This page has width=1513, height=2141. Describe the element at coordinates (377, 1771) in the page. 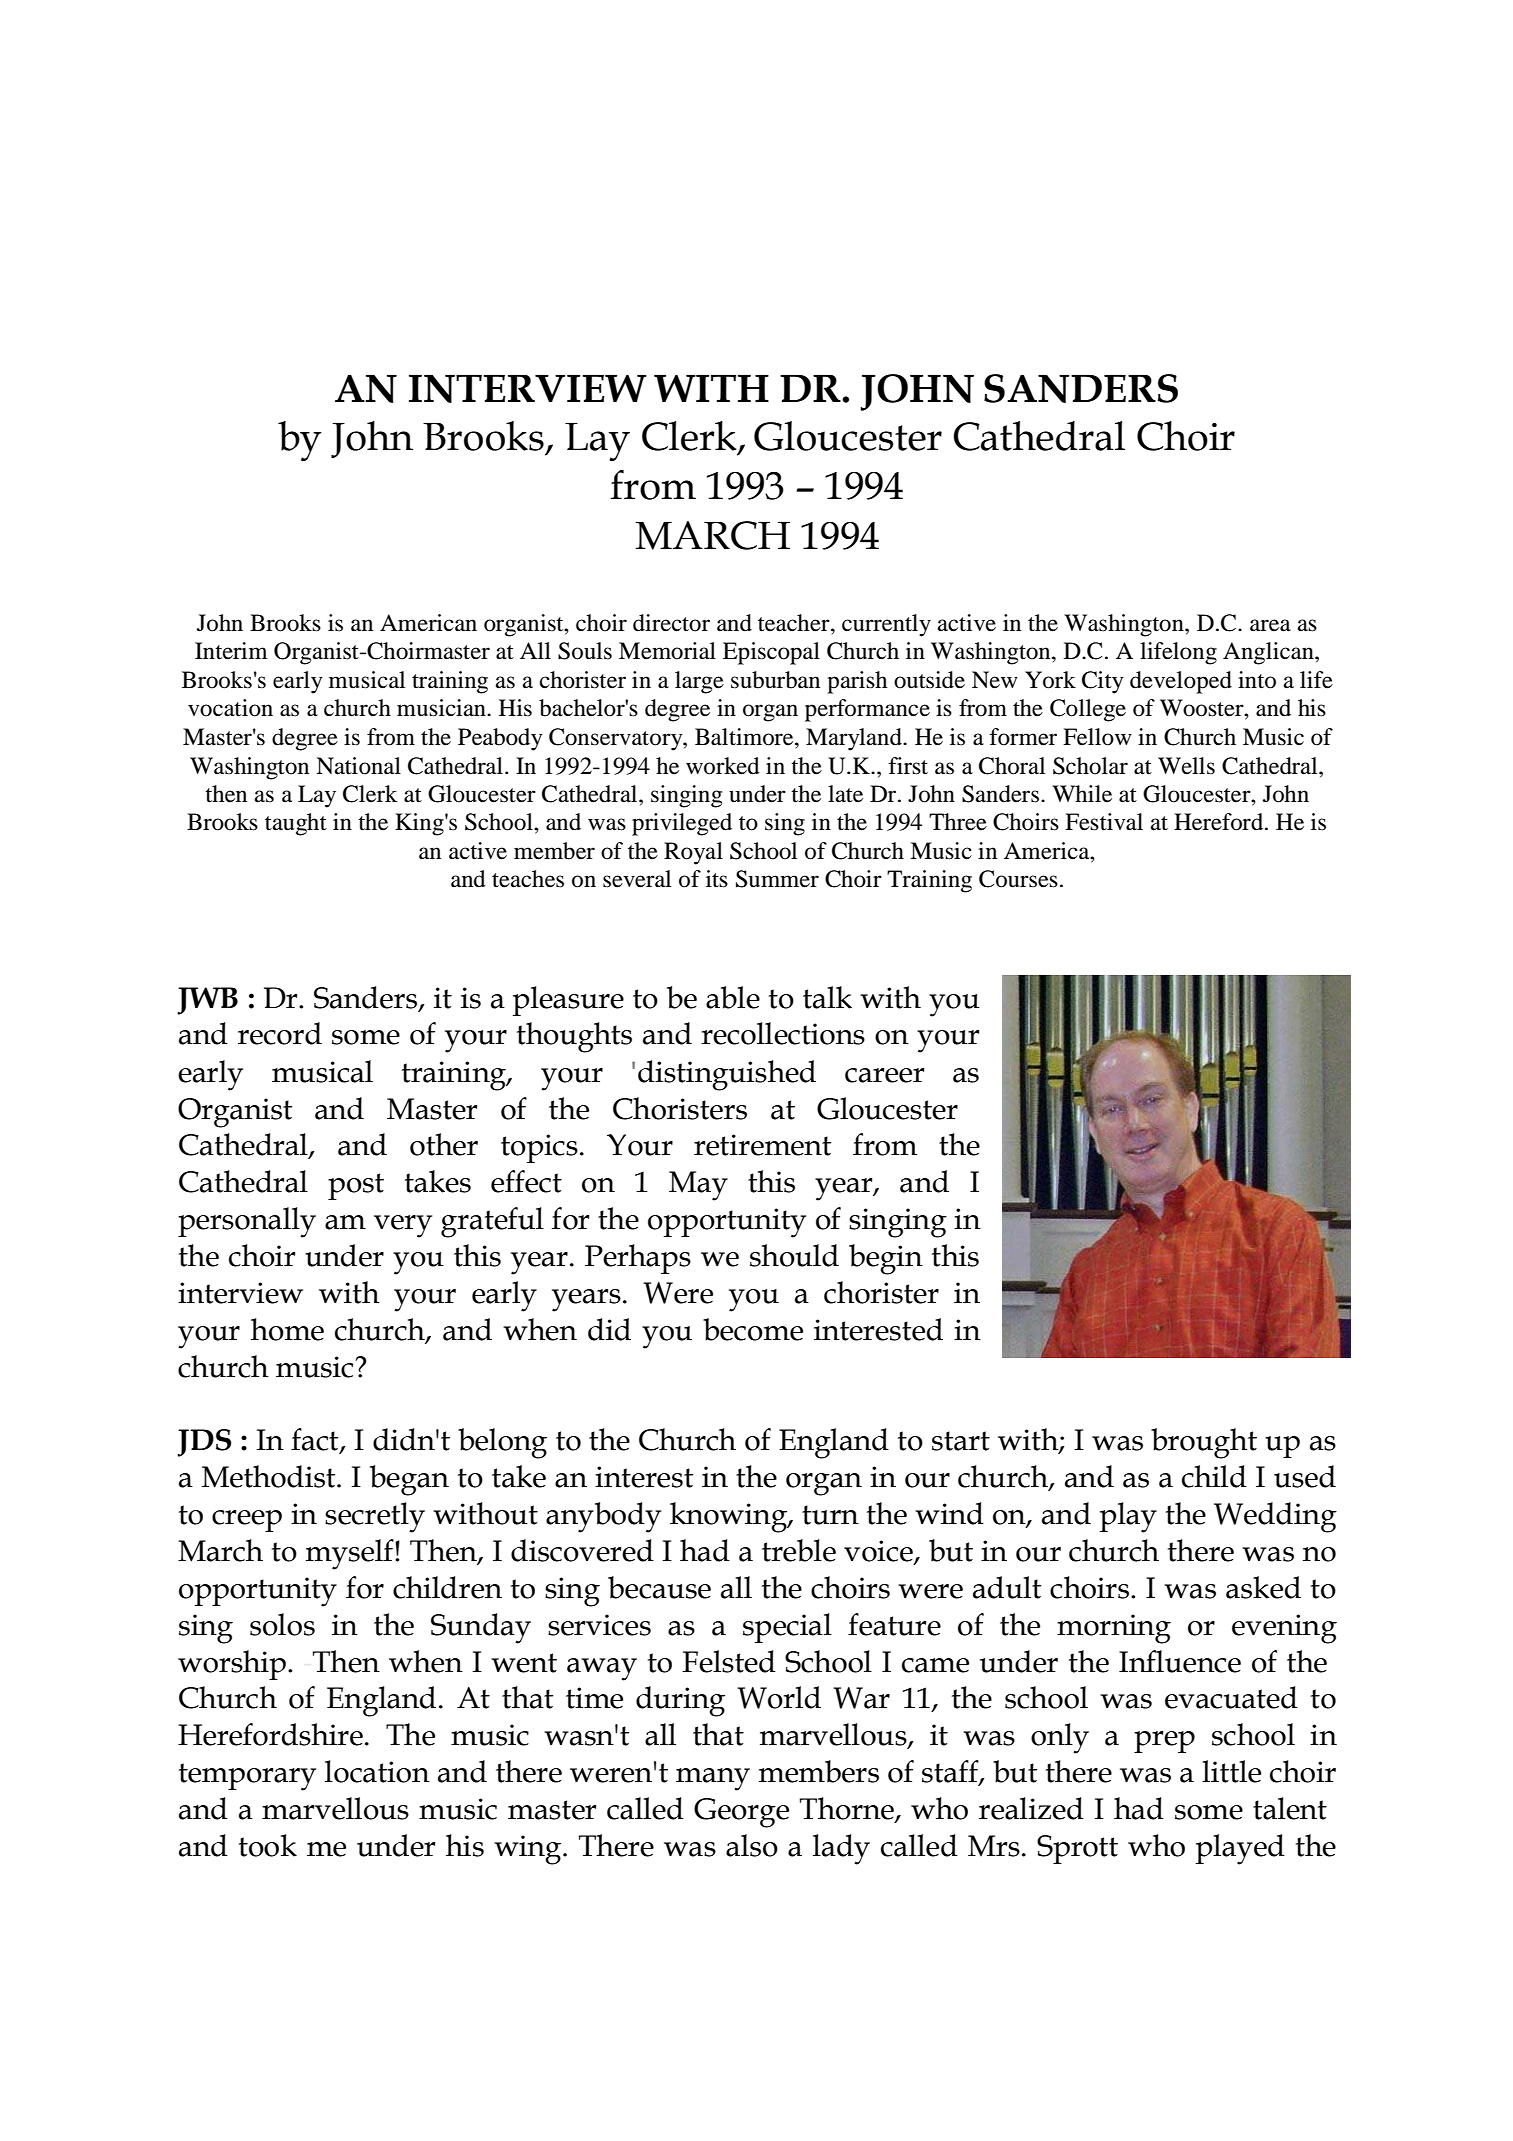

I see `location` at that location.
